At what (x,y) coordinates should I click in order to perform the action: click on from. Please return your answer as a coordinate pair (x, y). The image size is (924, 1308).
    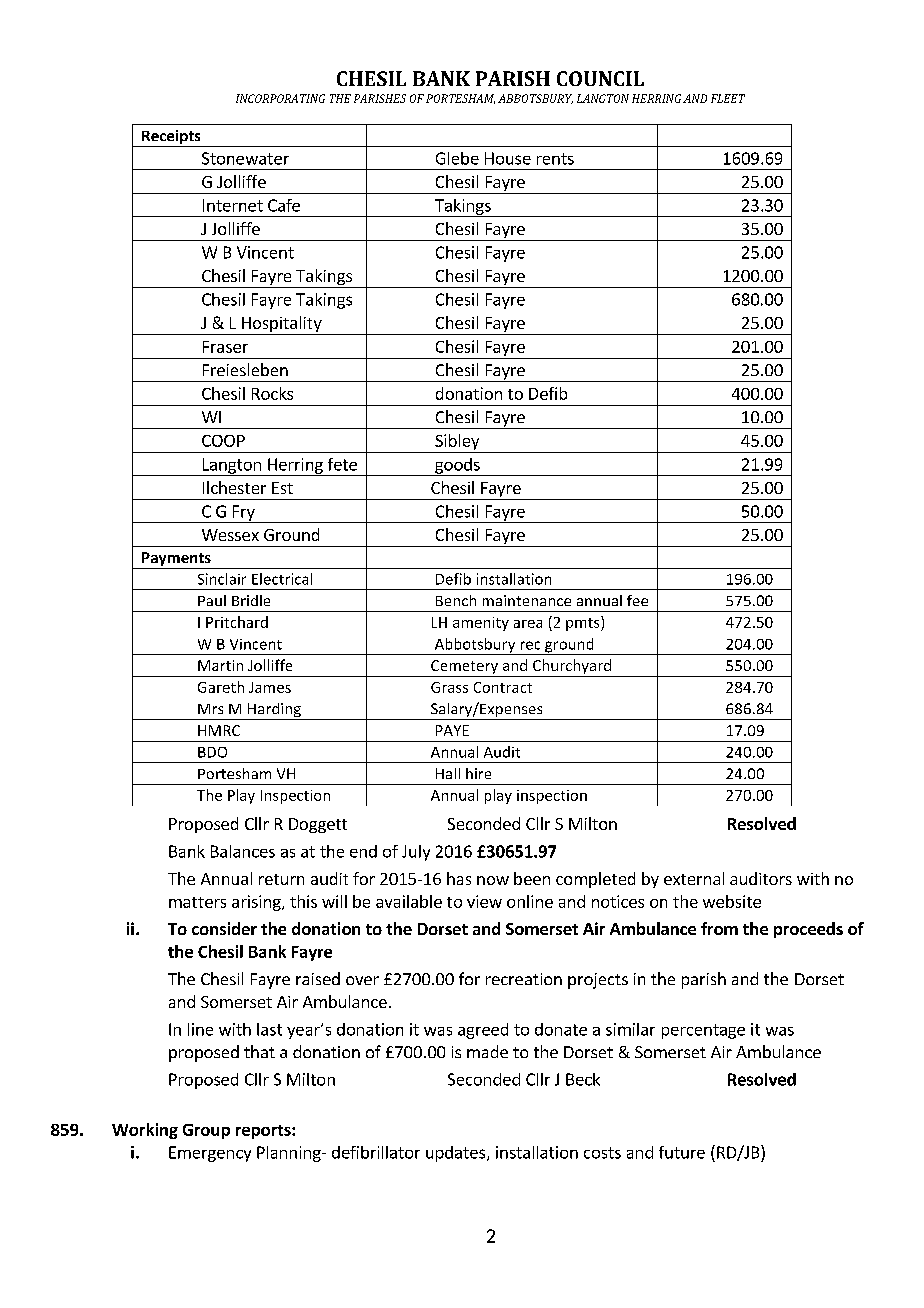
    Looking at the image, I should click on (719, 928).
